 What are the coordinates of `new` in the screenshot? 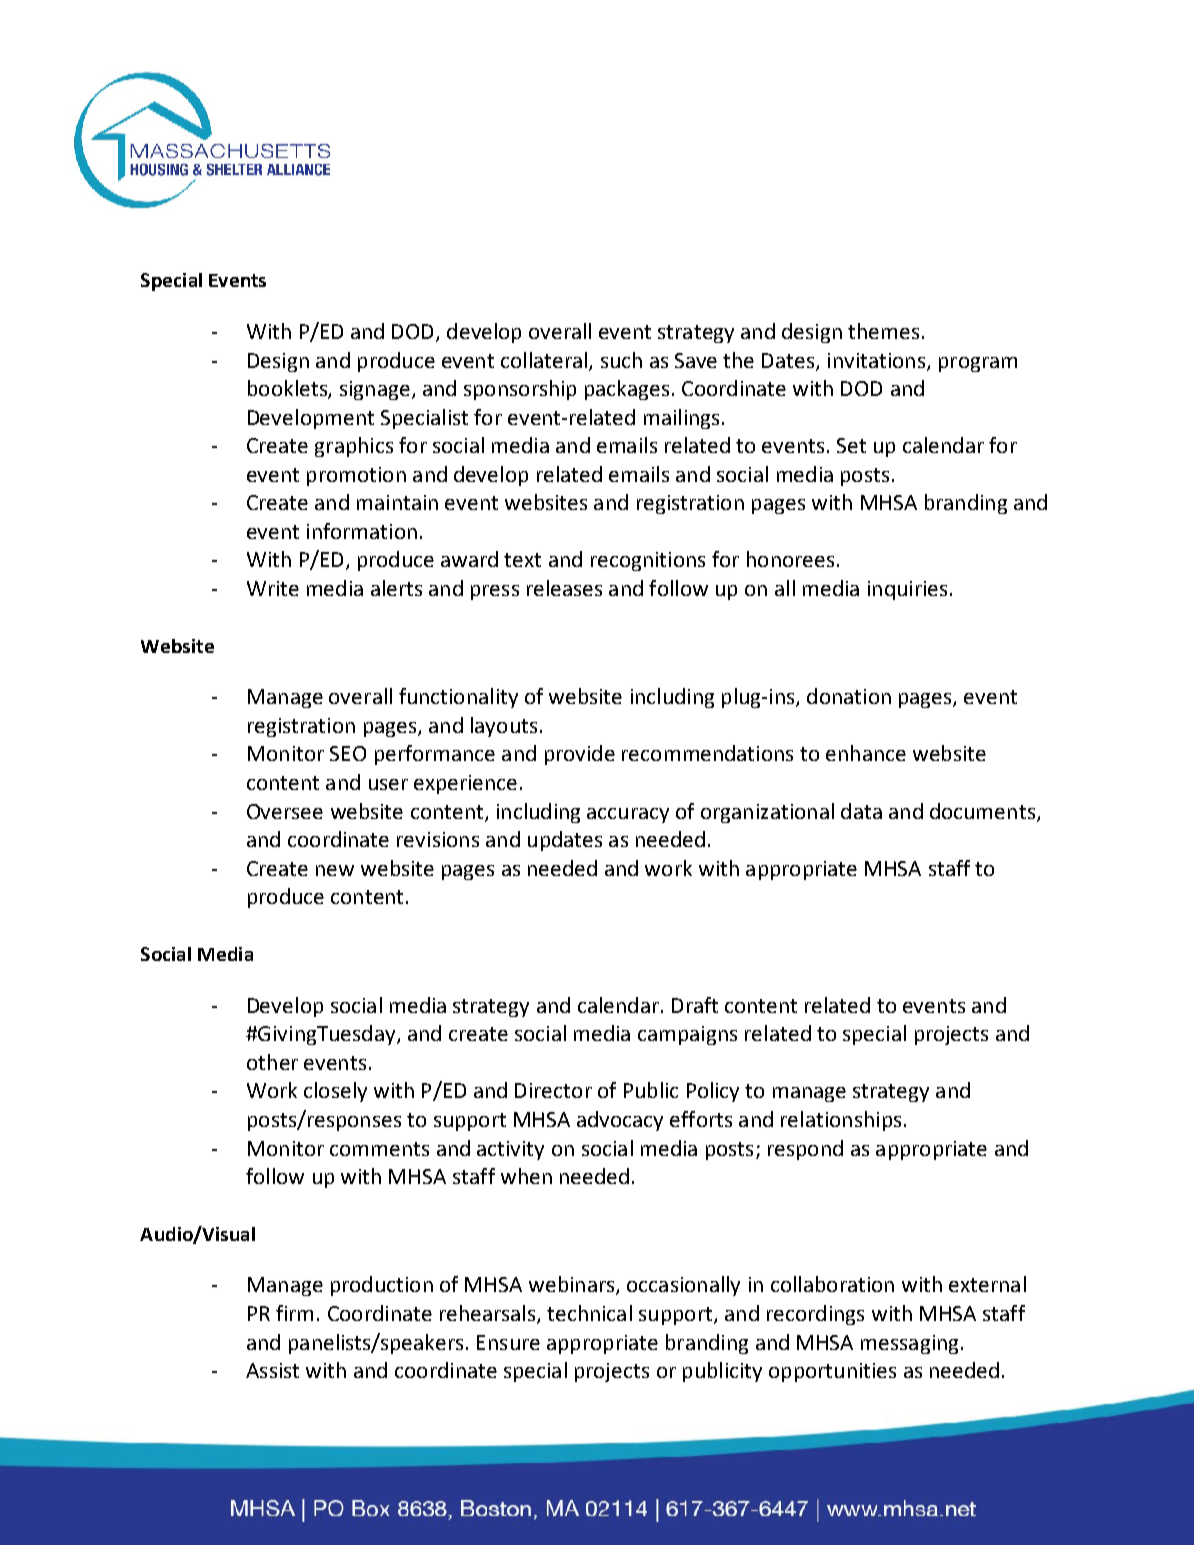 It's located at (335, 870).
